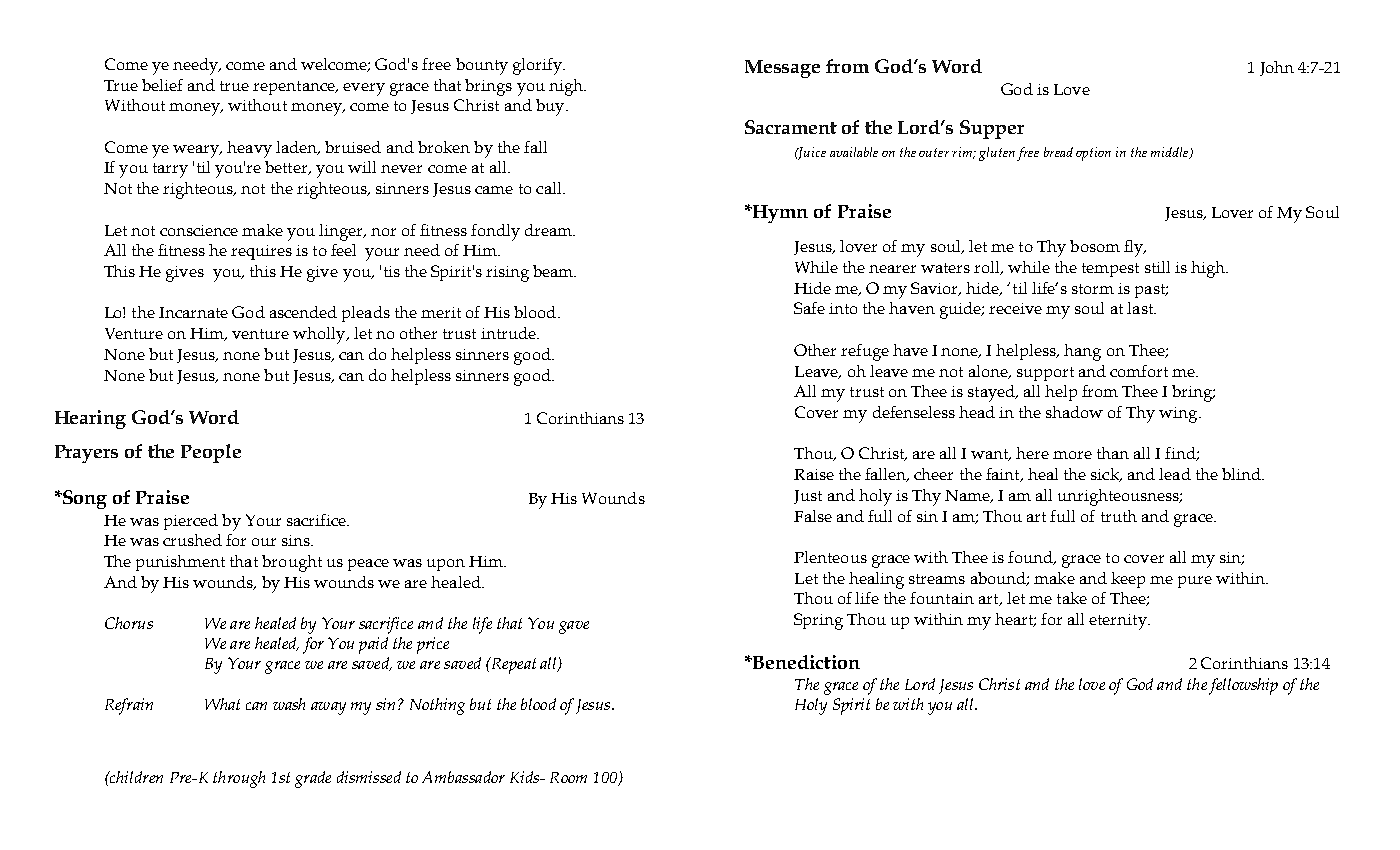  What do you see at coordinates (914, 412) in the page?
I see `defenseless` at bounding box center [914, 412].
